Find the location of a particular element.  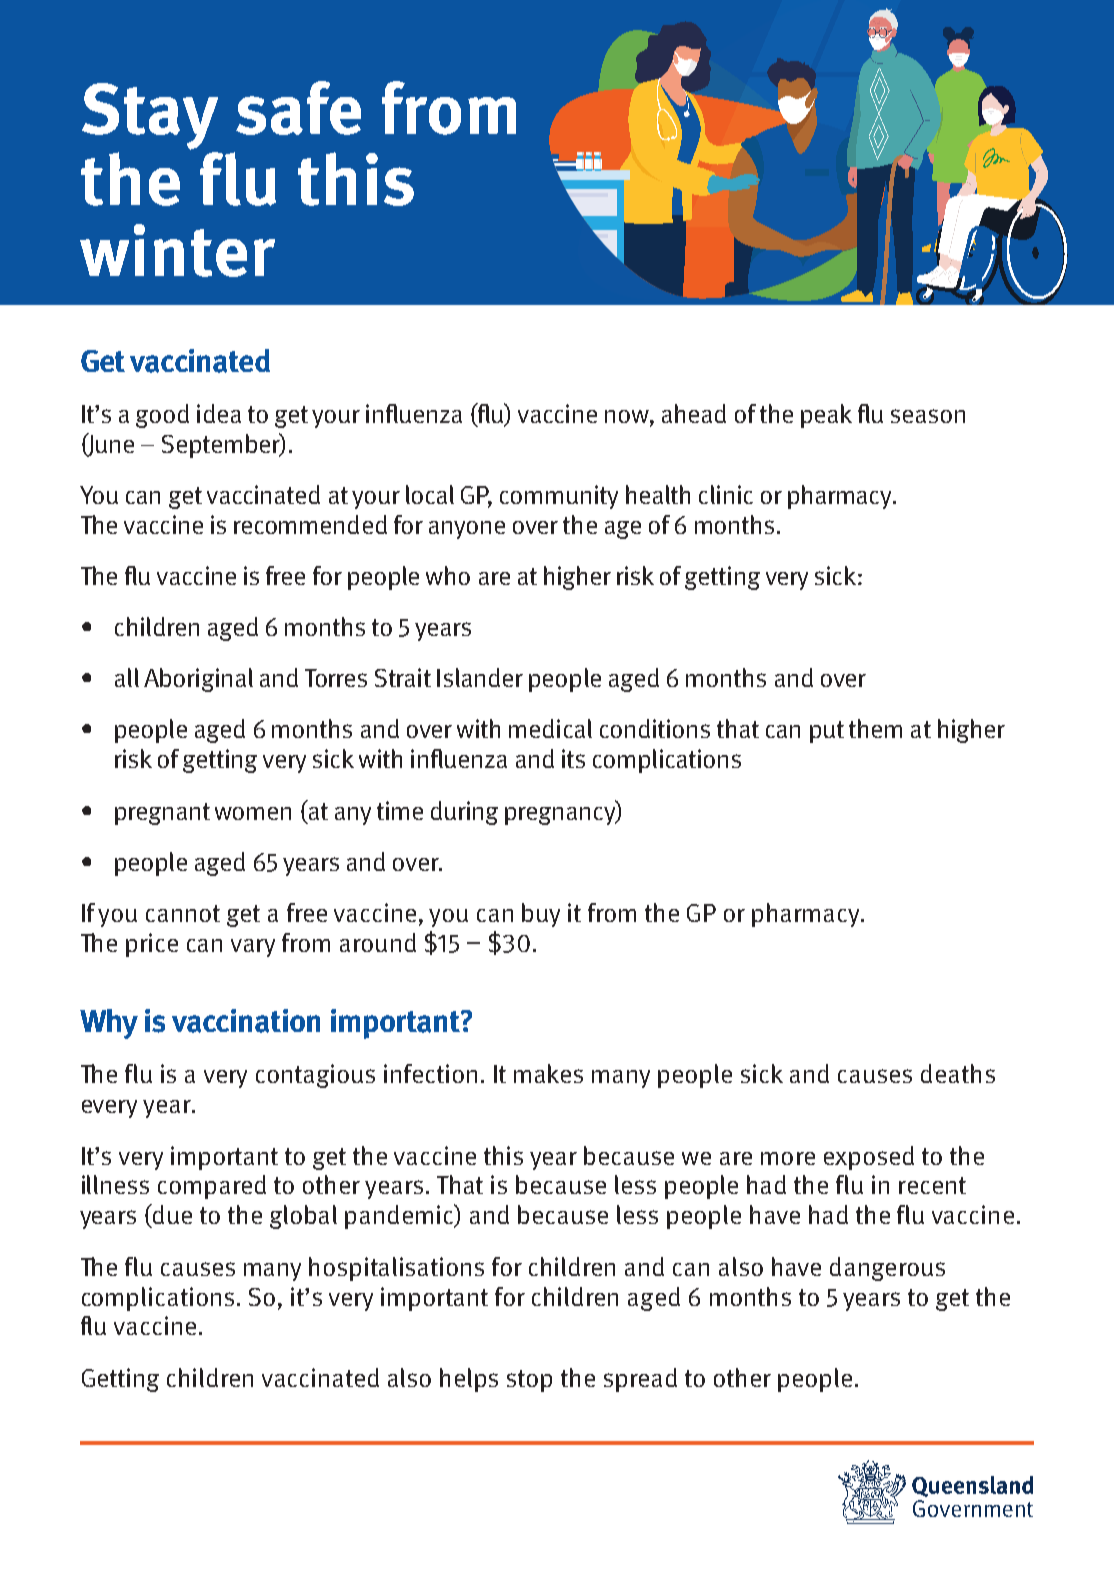

safe is located at coordinates (298, 108).
